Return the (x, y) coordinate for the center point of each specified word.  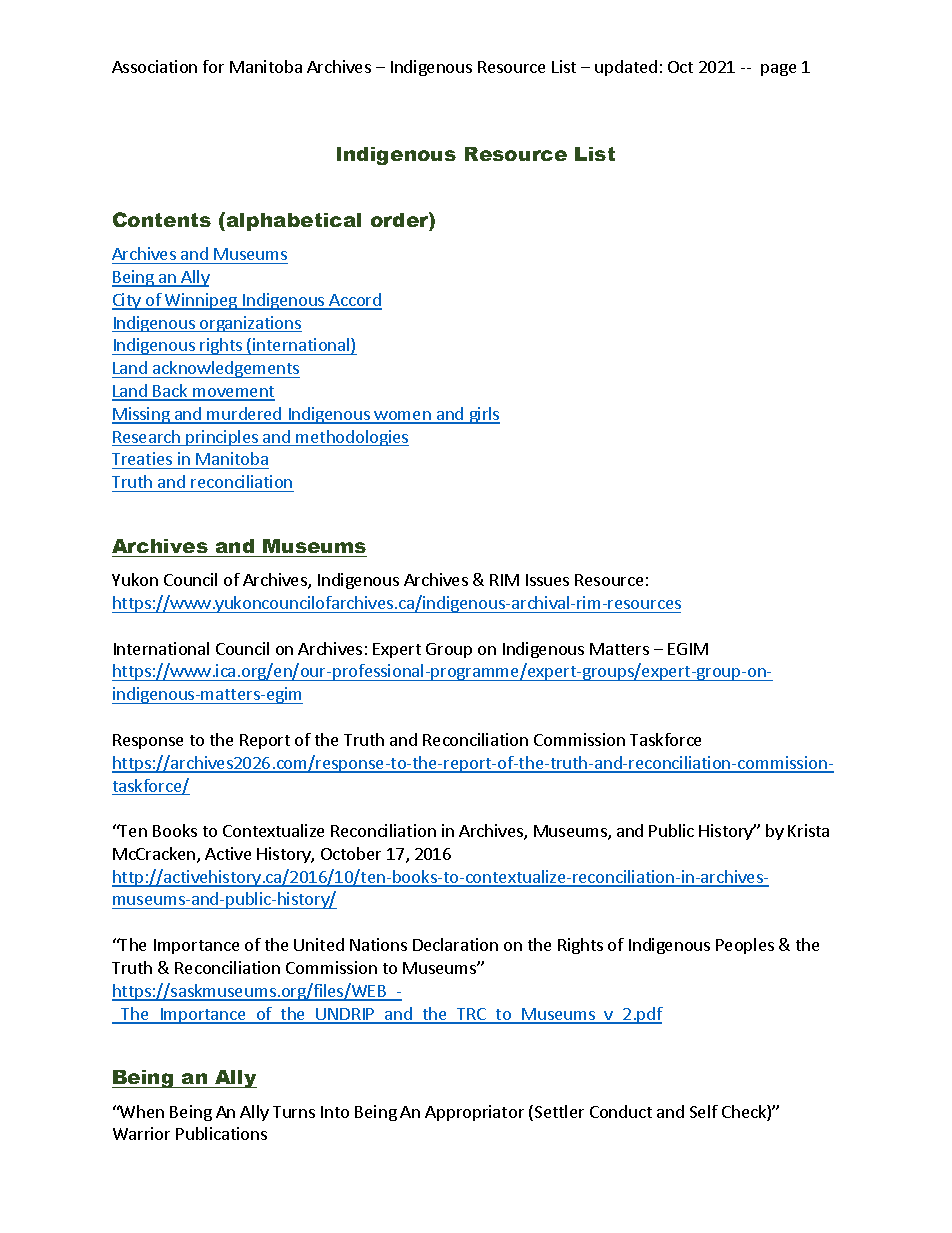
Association (154, 66)
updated (626, 68)
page (778, 70)
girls (483, 415)
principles (222, 438)
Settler (559, 1111)
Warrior (141, 1133)
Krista (808, 830)
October (351, 853)
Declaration (455, 944)
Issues (547, 580)
